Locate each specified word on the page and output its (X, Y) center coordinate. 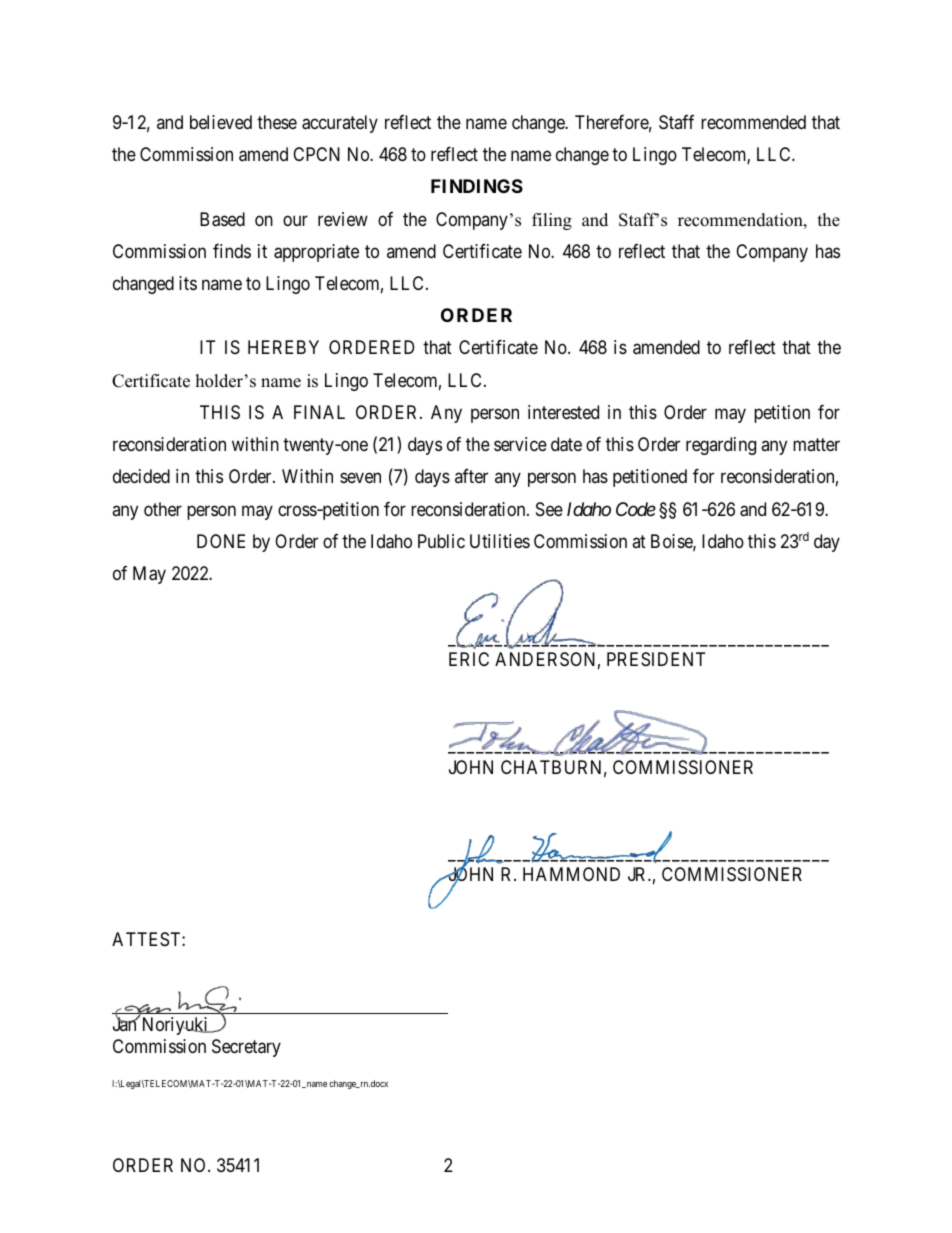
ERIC (469, 659)
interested (563, 412)
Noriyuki (175, 1026)
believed (221, 122)
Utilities (500, 541)
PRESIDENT (656, 659)
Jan (126, 1024)
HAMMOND (571, 874)
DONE (221, 541)
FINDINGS (477, 186)
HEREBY (283, 347)
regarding (721, 446)
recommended (753, 122)
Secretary (246, 1048)
